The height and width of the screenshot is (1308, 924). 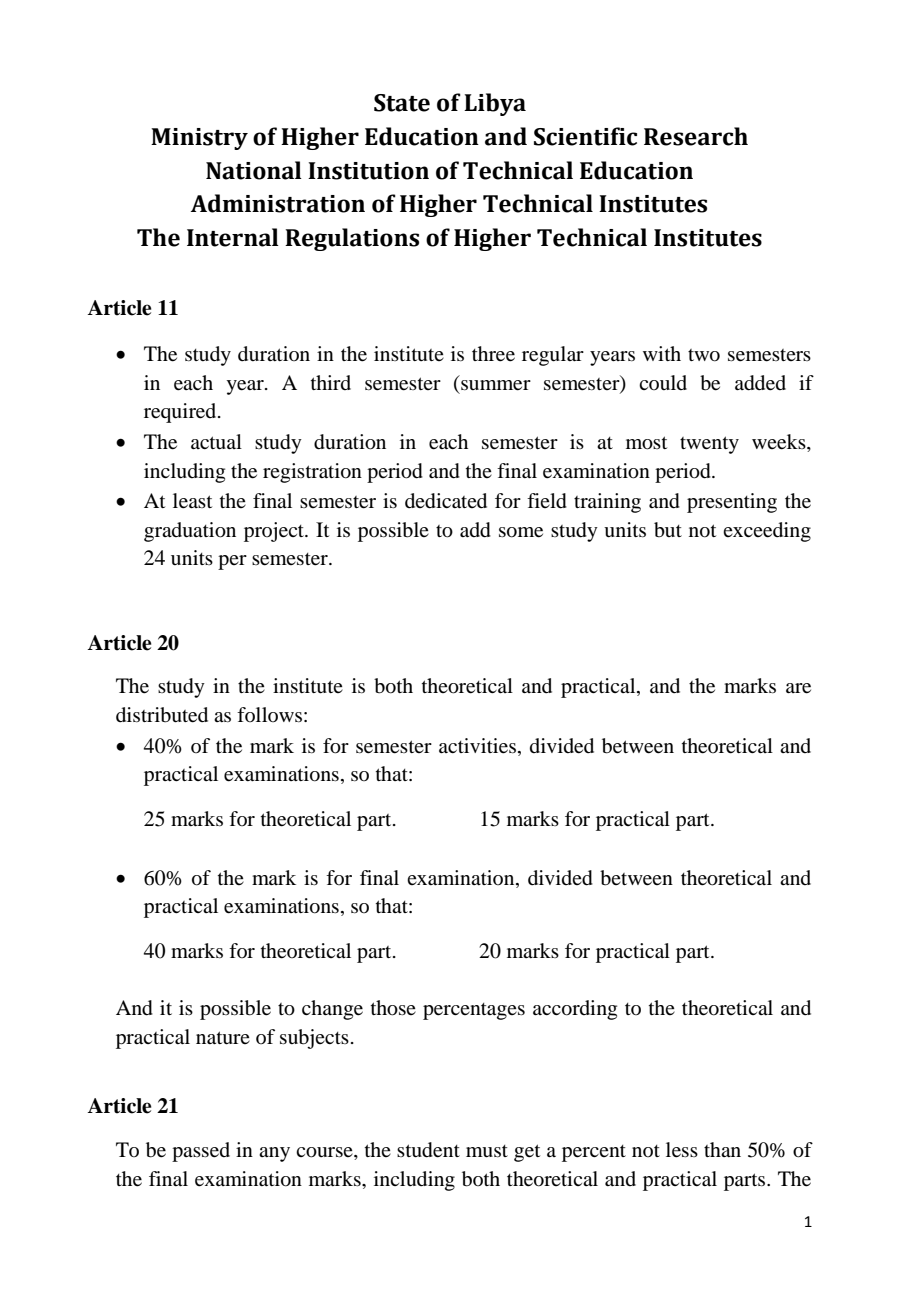 I want to click on must, so click(x=487, y=1151).
